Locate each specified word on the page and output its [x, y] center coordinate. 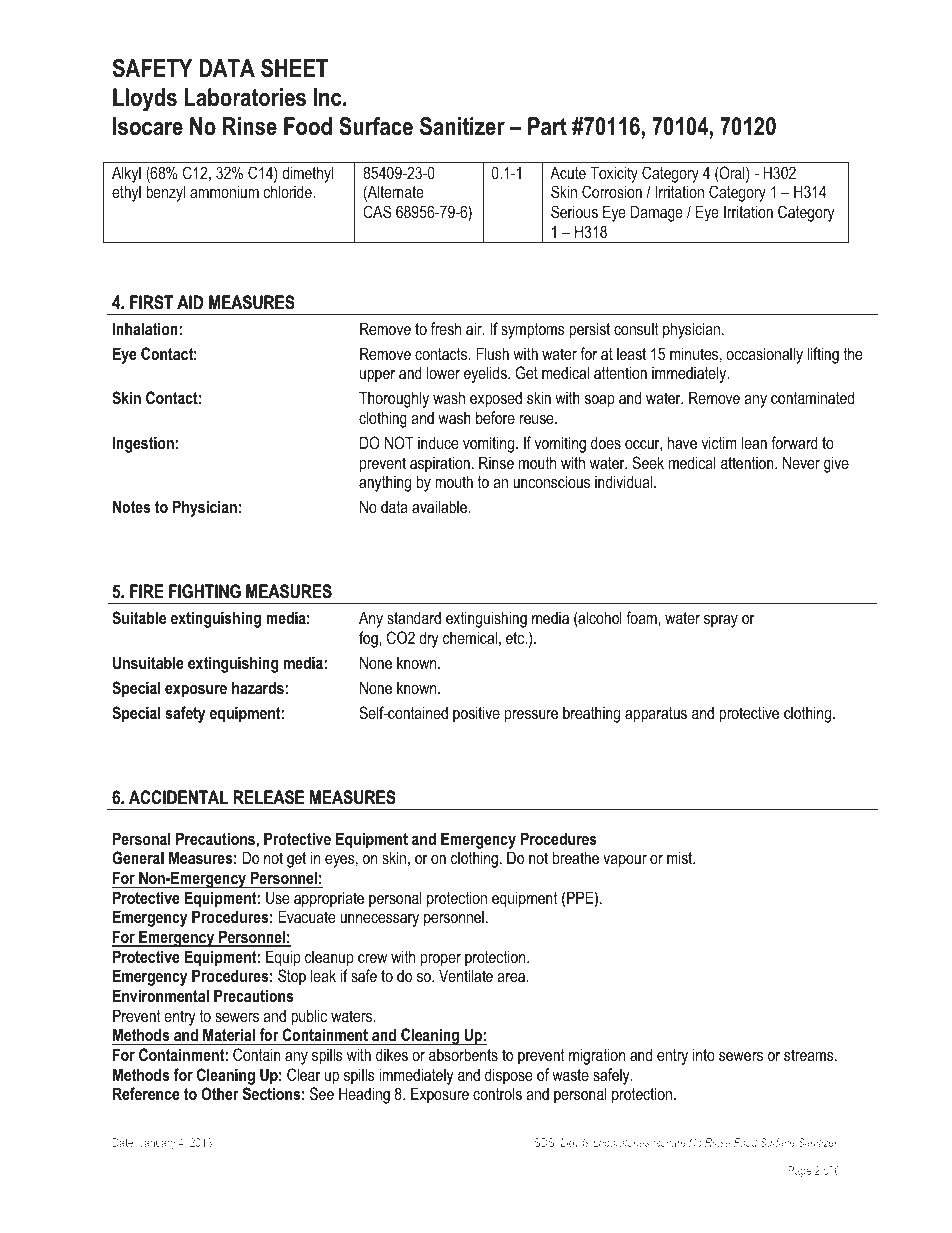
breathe [576, 857]
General [138, 857]
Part [547, 126]
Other [220, 1093]
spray [721, 621]
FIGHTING [205, 591]
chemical [470, 637]
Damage [657, 213]
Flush [492, 353]
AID [190, 302]
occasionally [764, 355]
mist [681, 857]
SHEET [294, 68]
